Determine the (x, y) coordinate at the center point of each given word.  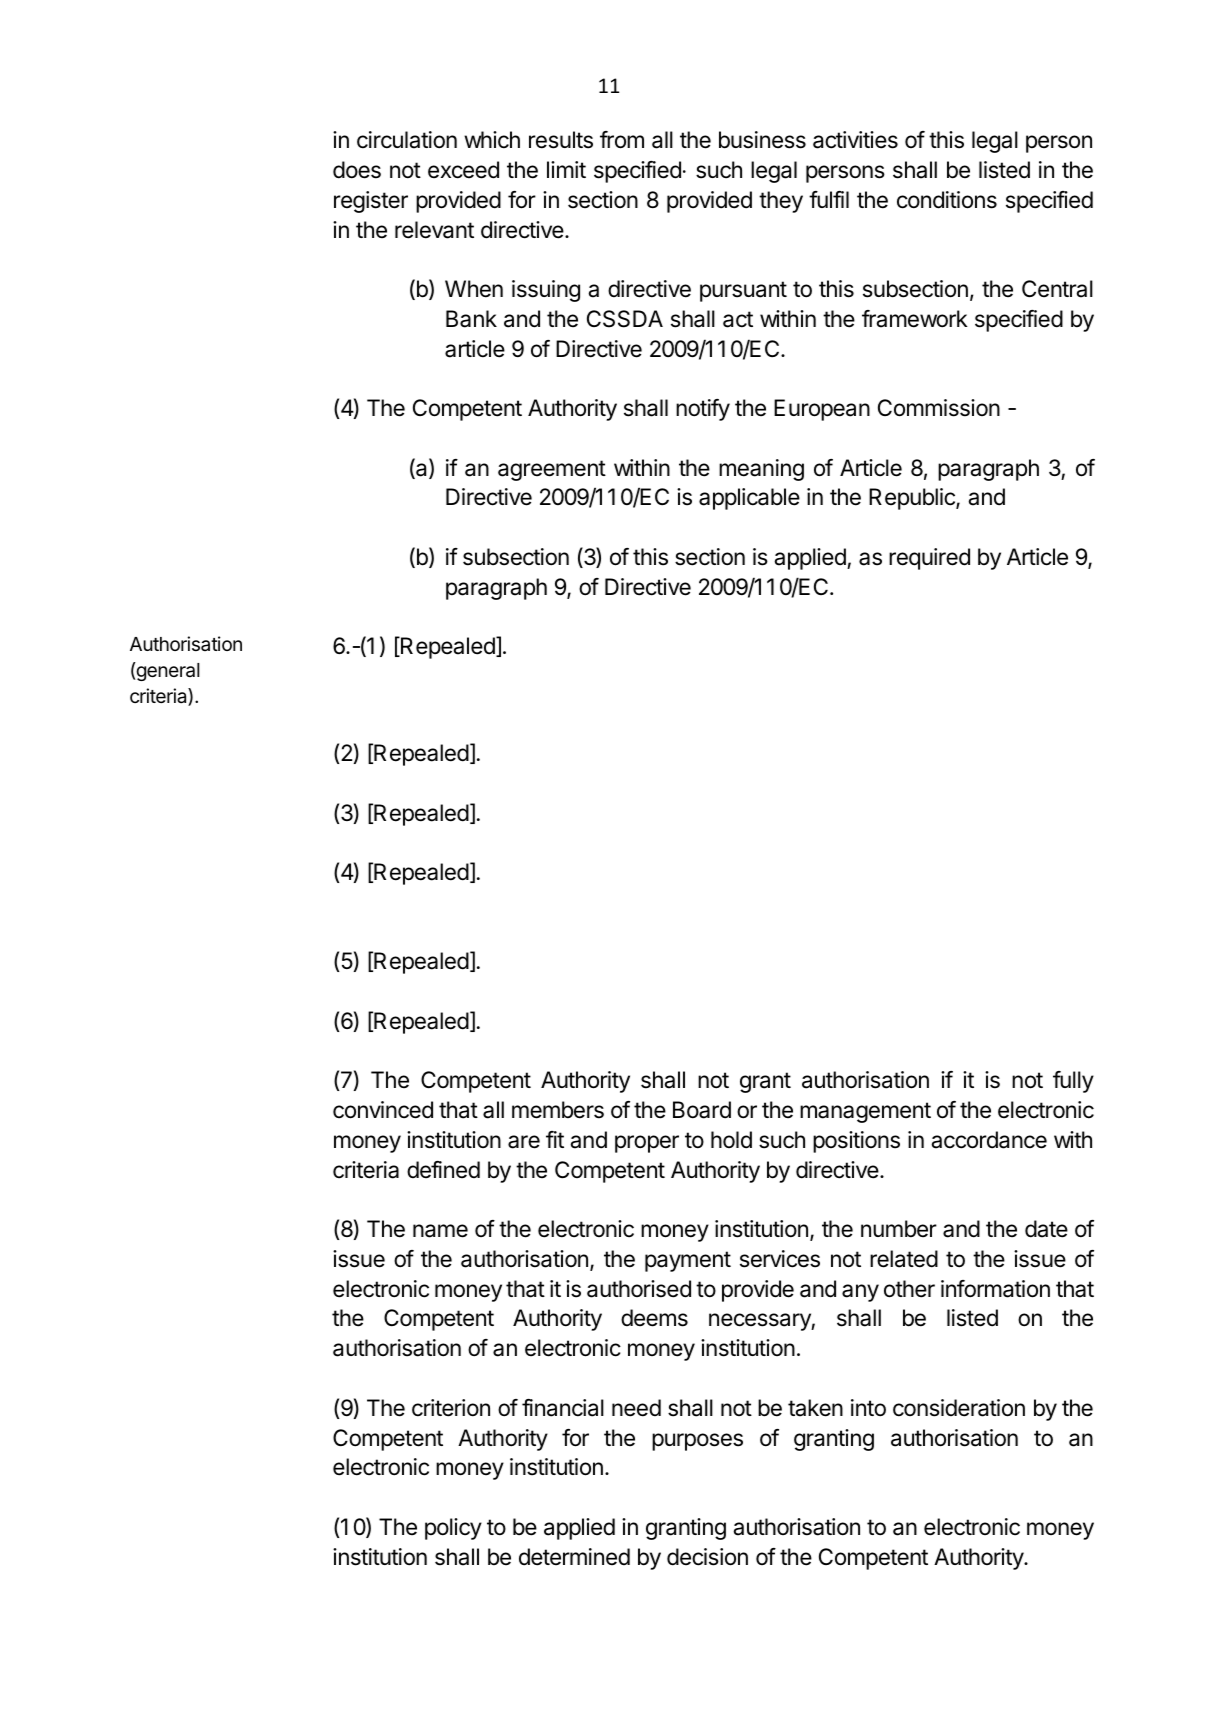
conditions (947, 200)
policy (453, 1529)
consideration (959, 1408)
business (762, 140)
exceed (463, 170)
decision (707, 1557)
